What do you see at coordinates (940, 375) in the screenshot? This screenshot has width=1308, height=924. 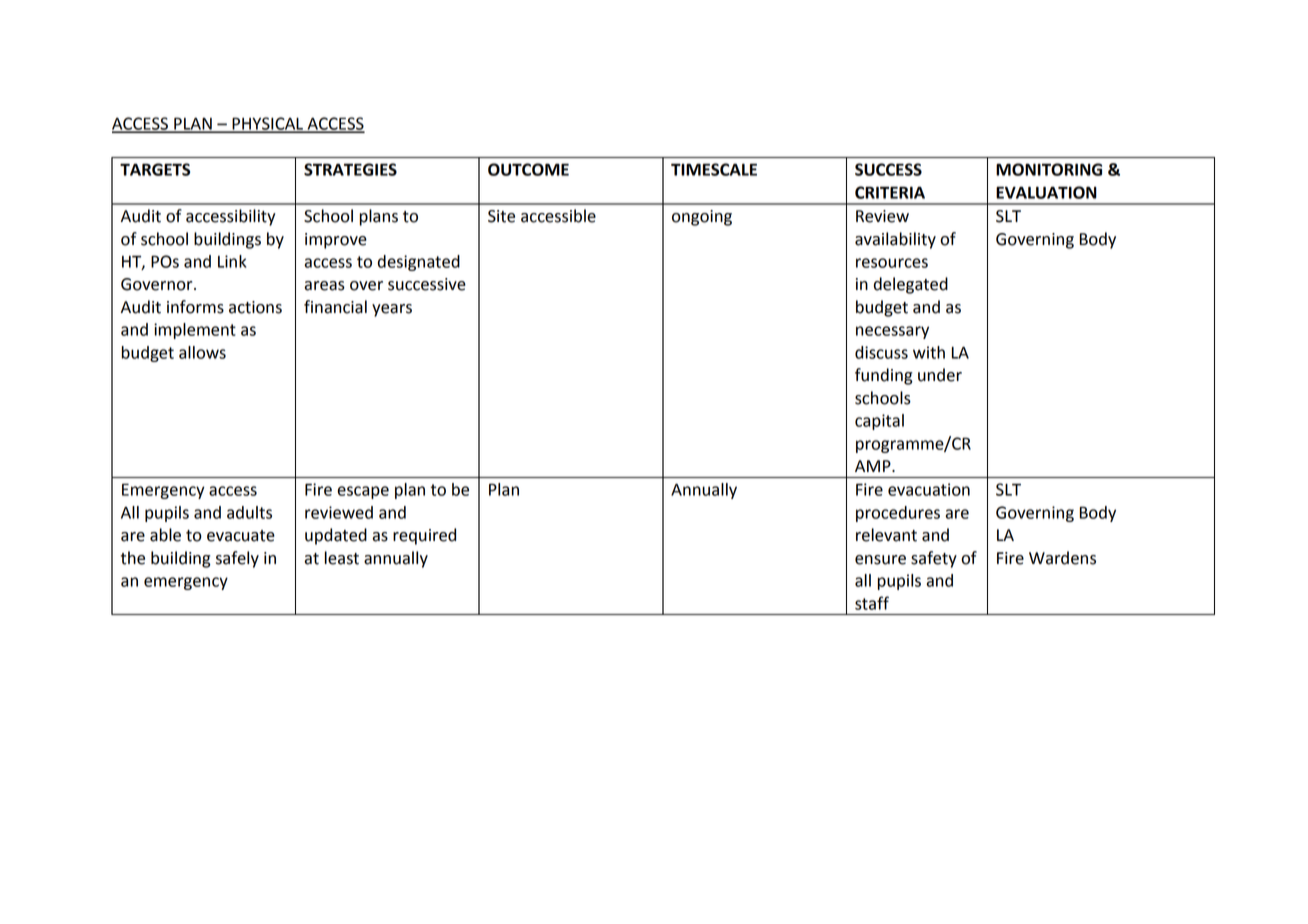 I see `under` at bounding box center [940, 375].
